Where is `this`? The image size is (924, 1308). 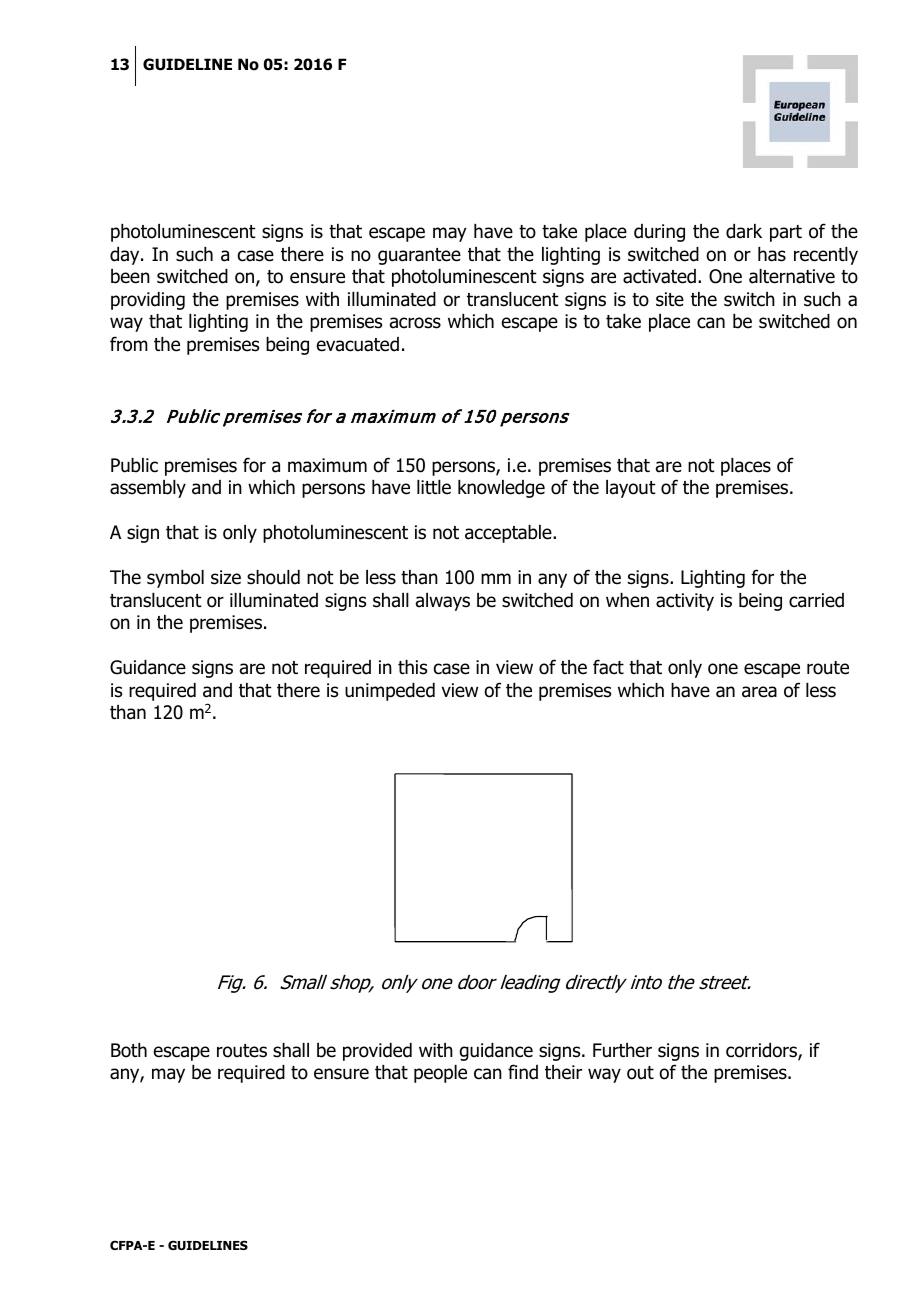 this is located at coordinates (412, 667).
